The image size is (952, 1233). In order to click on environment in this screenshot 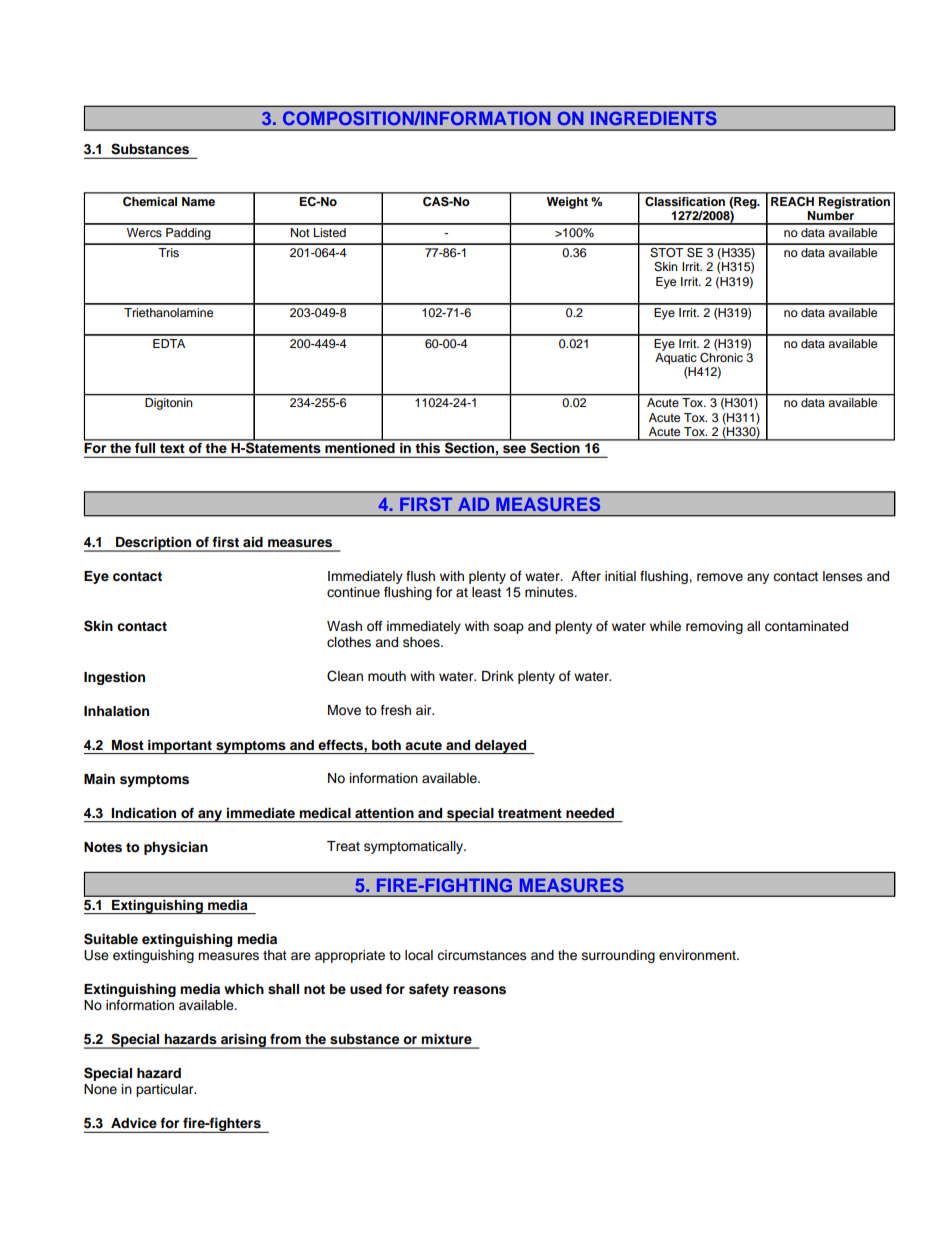, I will do `click(698, 955)`.
